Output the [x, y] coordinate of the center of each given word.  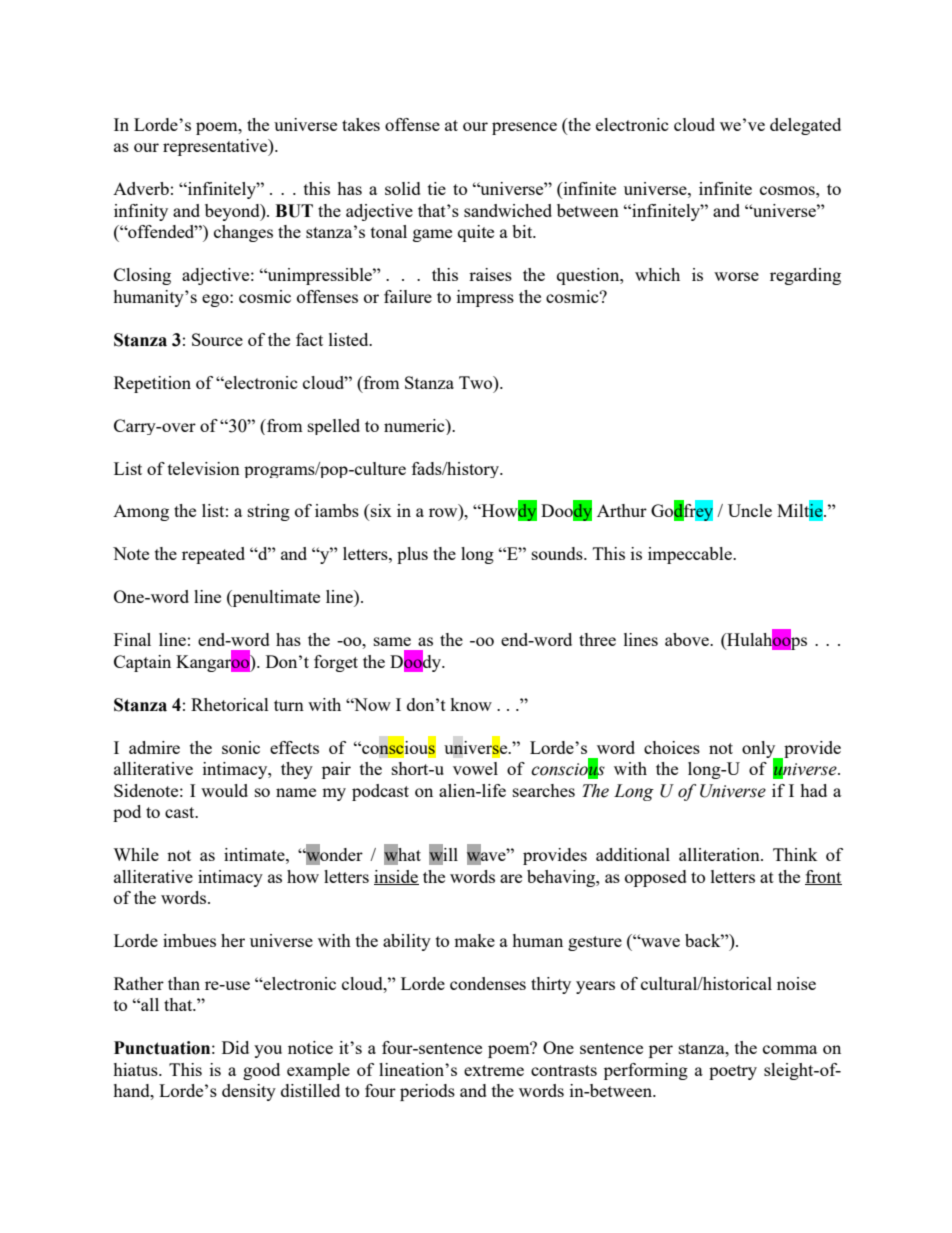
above [688, 639]
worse [736, 276]
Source [217, 339]
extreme [494, 1070]
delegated [805, 126]
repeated [213, 555]
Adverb [141, 188]
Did [235, 1047]
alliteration [720, 854]
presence [524, 128]
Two [477, 382]
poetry [733, 1072]
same [392, 641]
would [224, 790]
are [511, 878]
